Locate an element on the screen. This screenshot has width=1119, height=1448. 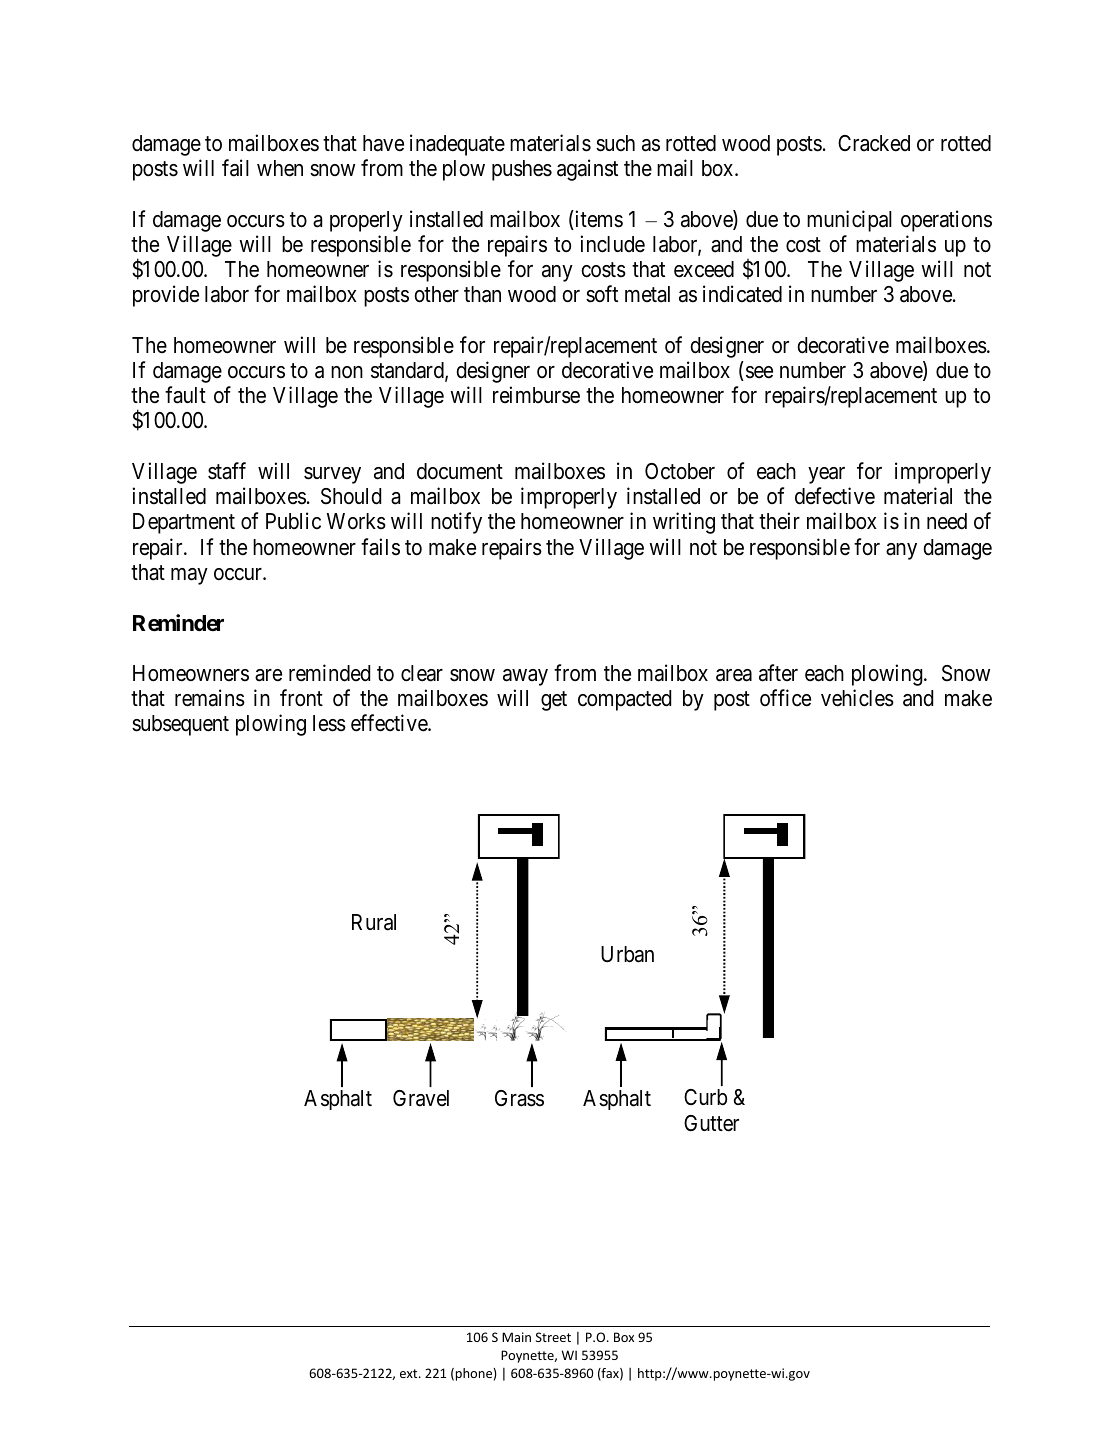
vehicles is located at coordinates (857, 698).
